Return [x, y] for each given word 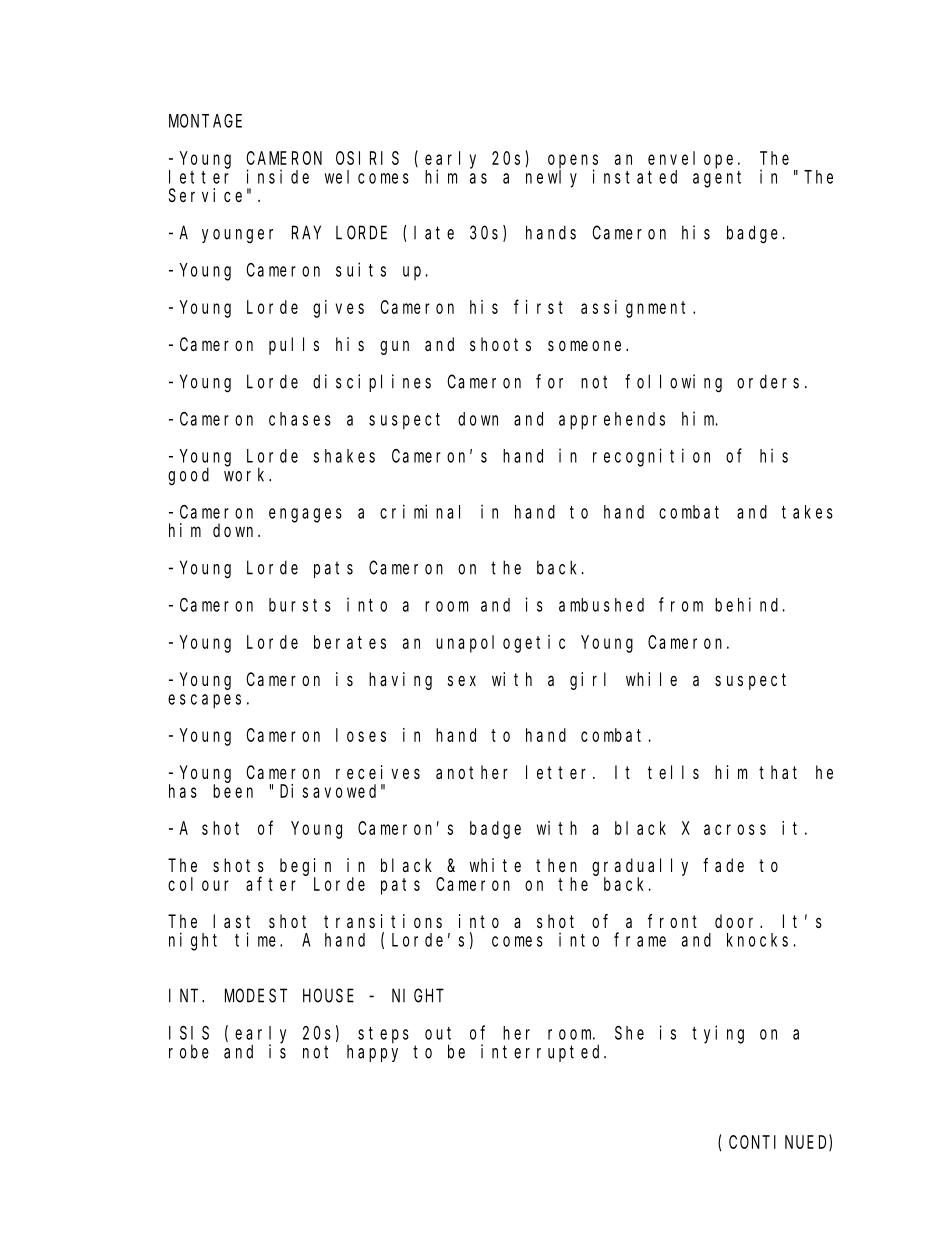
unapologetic [500, 644]
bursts [300, 605]
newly [551, 179]
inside [278, 176]
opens [573, 162]
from [681, 604]
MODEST [256, 996]
